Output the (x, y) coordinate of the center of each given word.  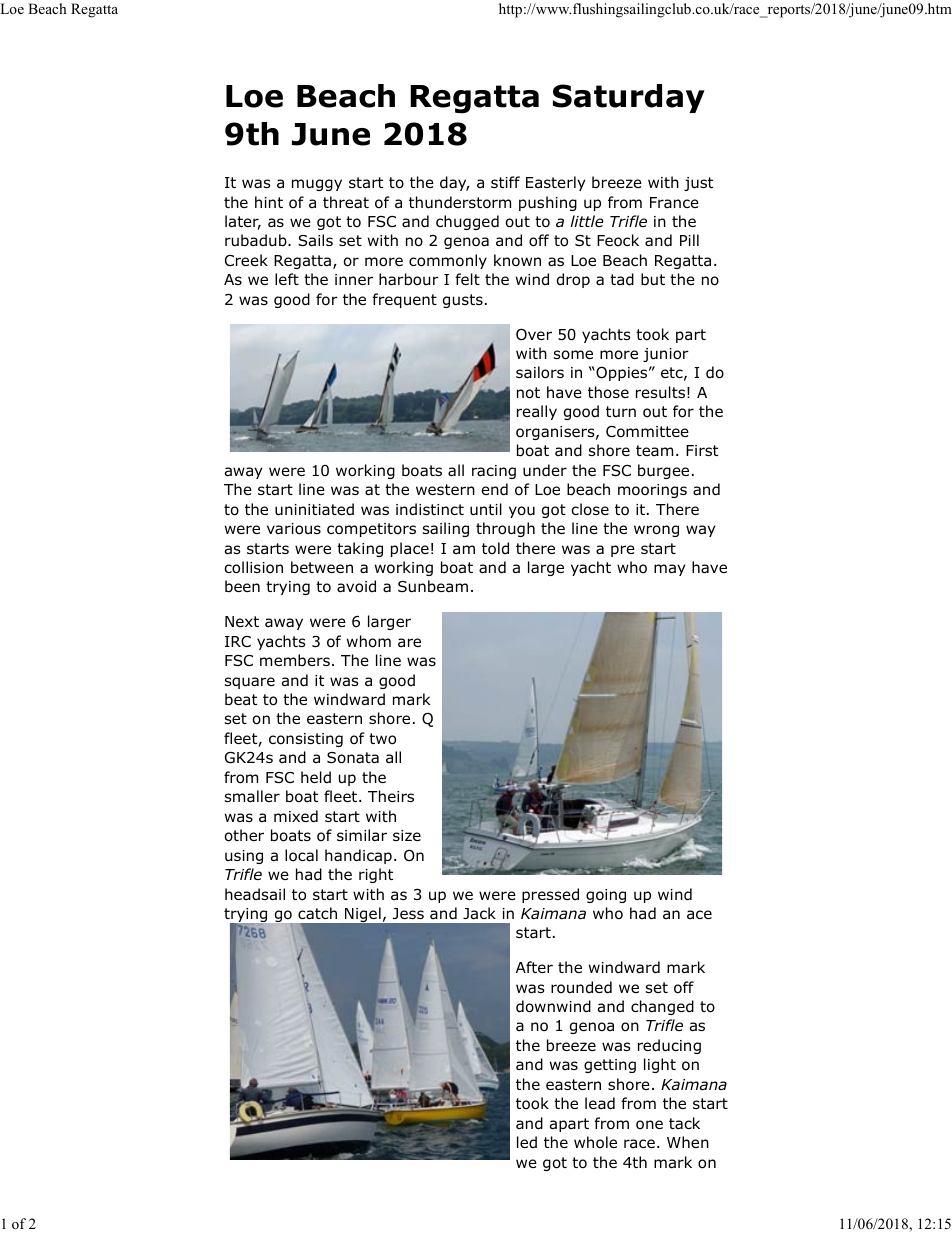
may (669, 570)
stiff (505, 182)
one (649, 1125)
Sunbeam (433, 586)
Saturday (629, 98)
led (527, 1142)
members (295, 660)
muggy (317, 185)
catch (317, 913)
